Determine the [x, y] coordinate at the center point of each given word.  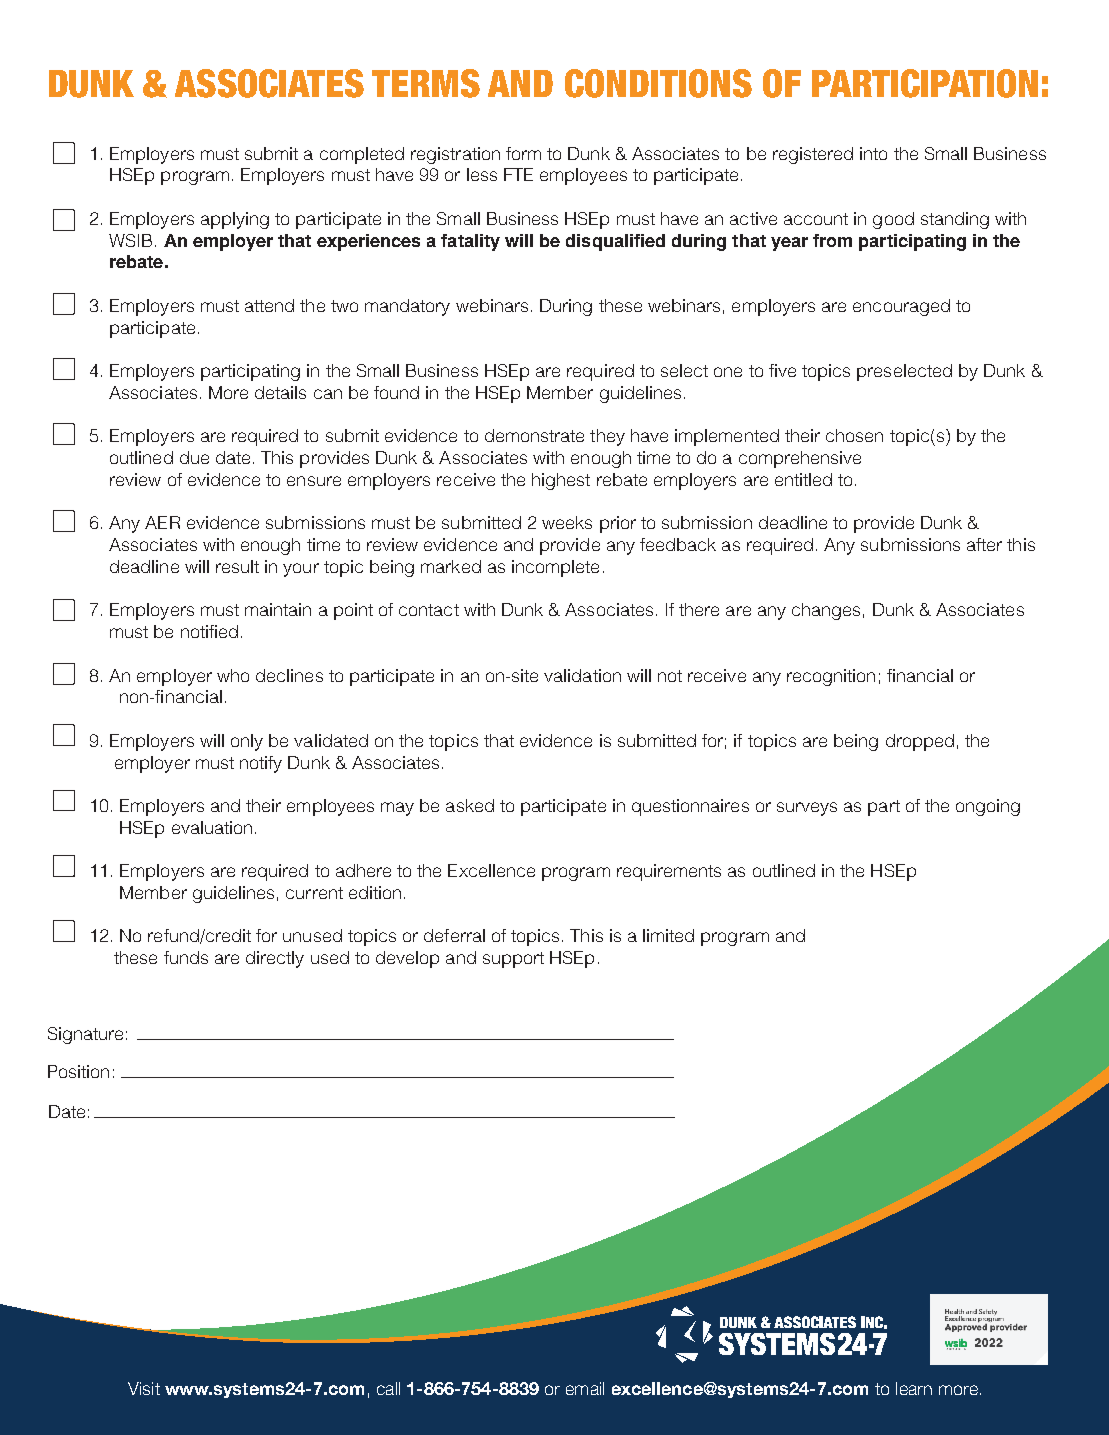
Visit [144, 1388]
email [585, 1388]
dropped [920, 742]
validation [582, 675]
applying [235, 220]
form [523, 153]
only [247, 742]
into [873, 153]
